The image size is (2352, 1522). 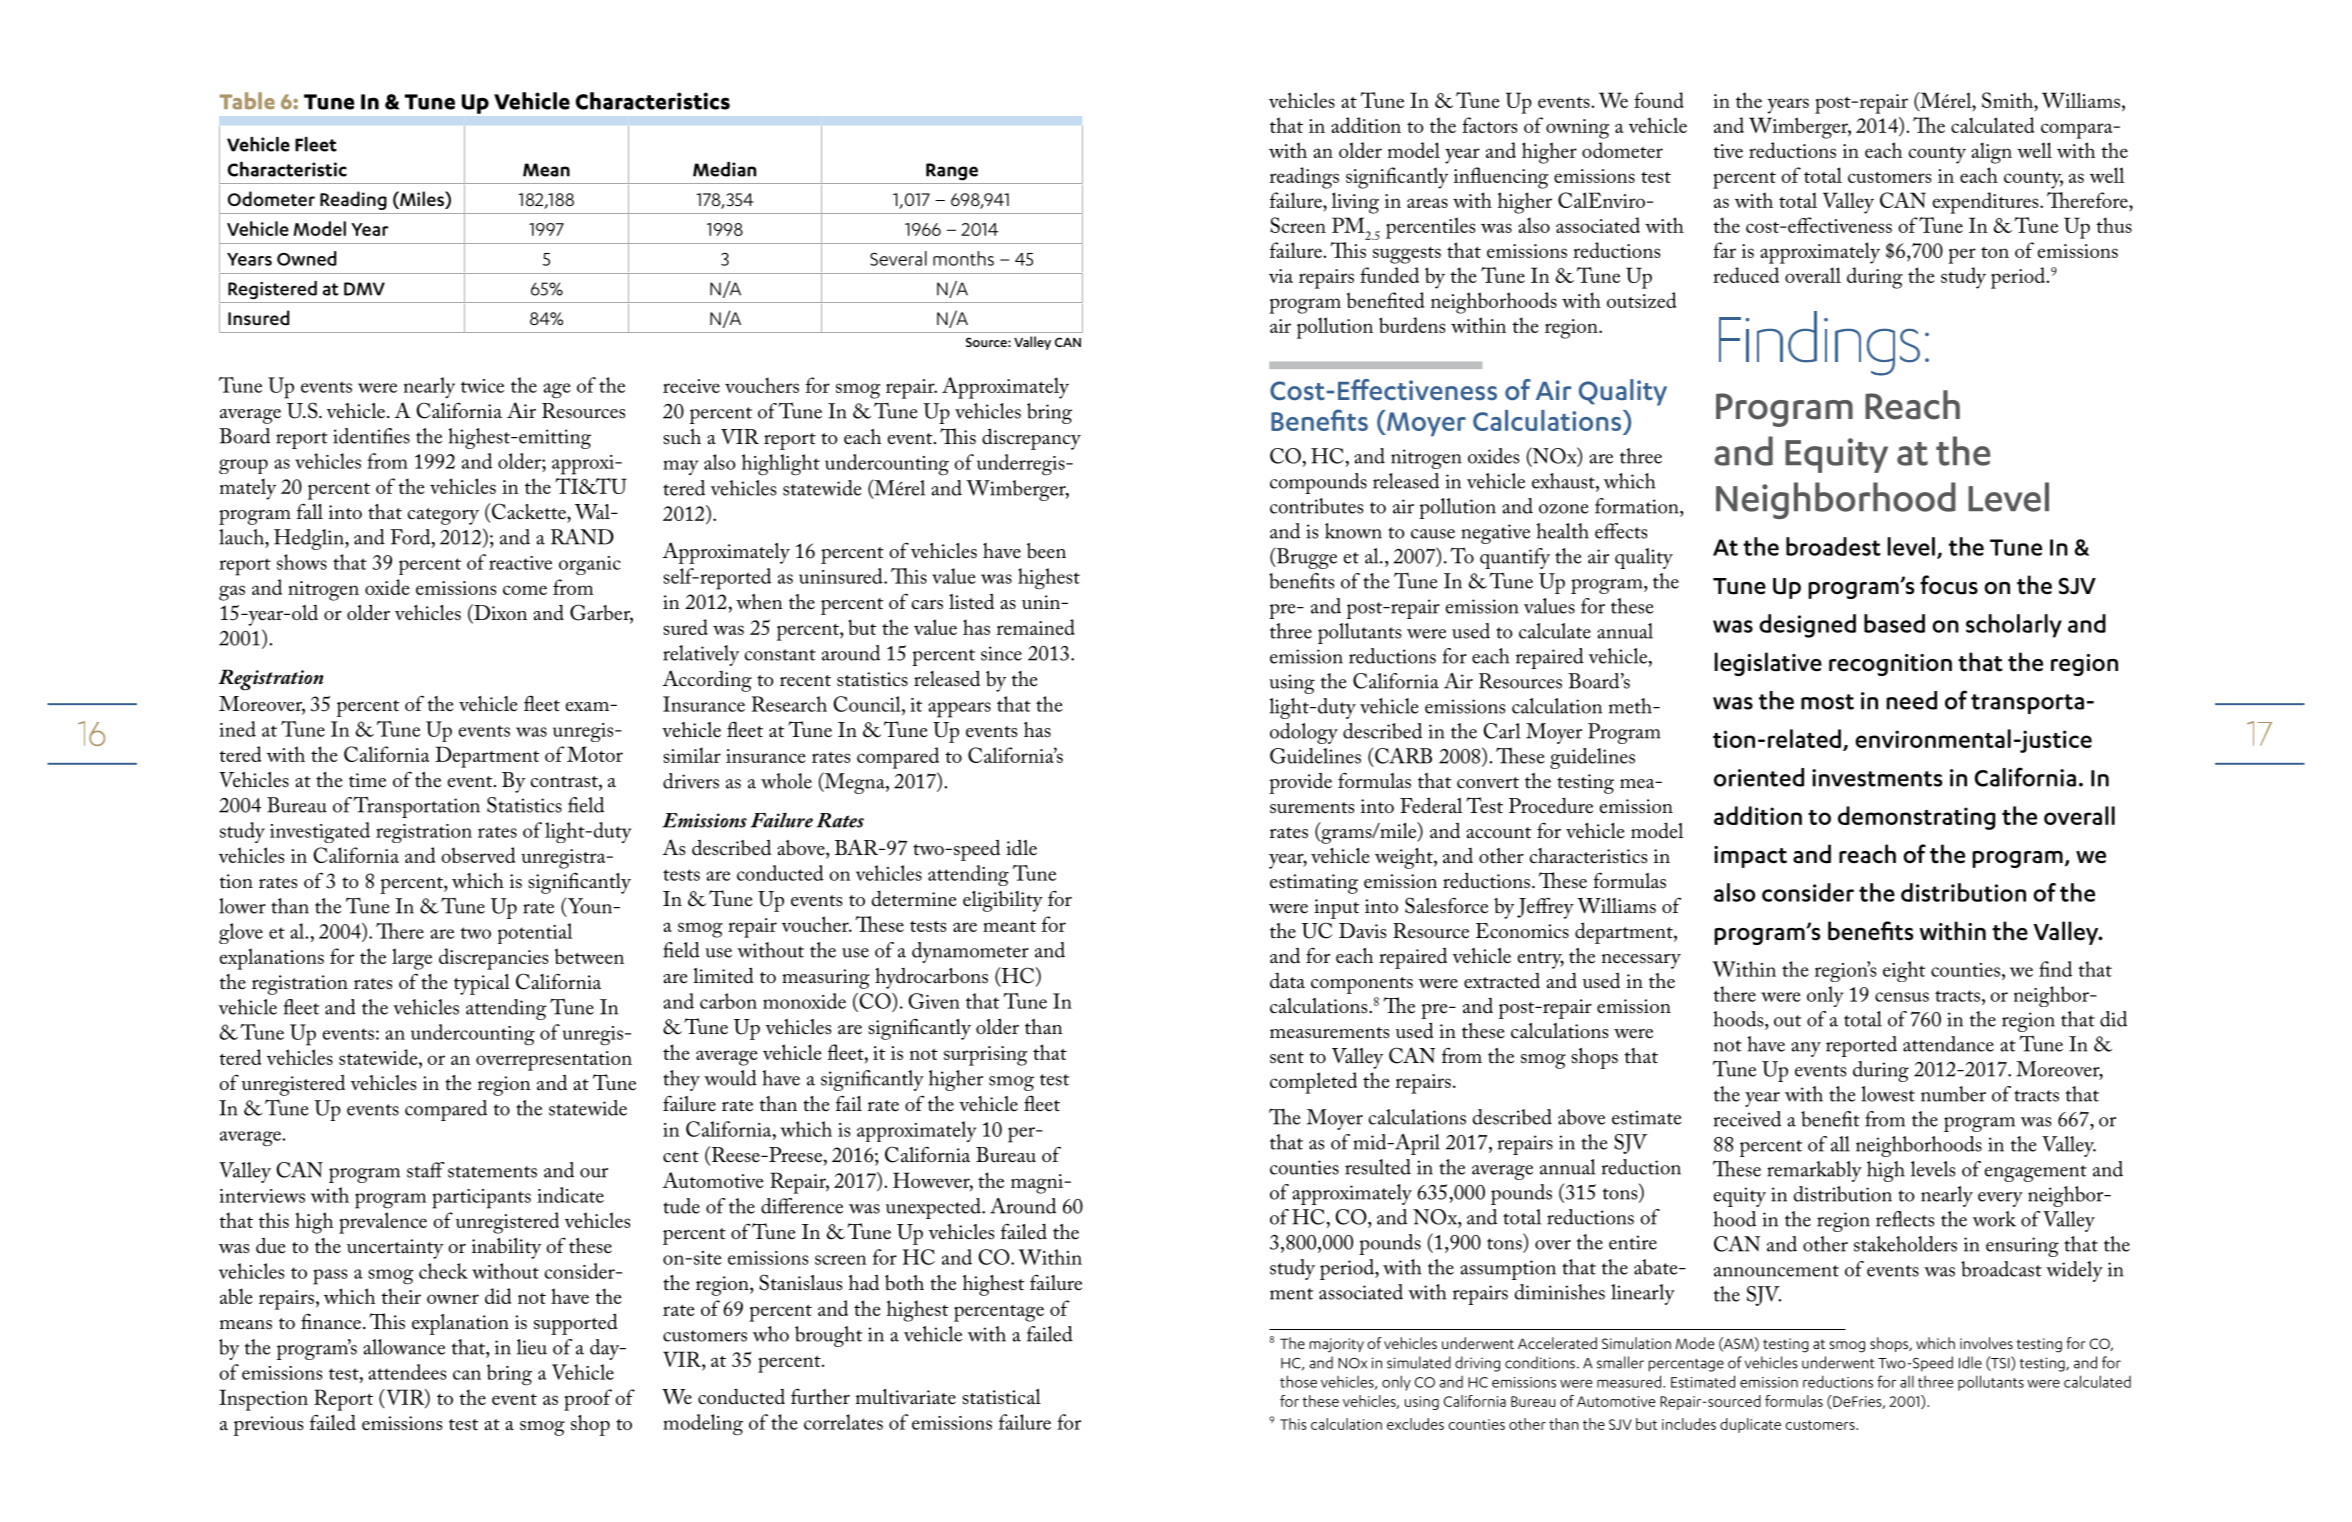 I want to click on identifies, so click(x=371, y=436).
